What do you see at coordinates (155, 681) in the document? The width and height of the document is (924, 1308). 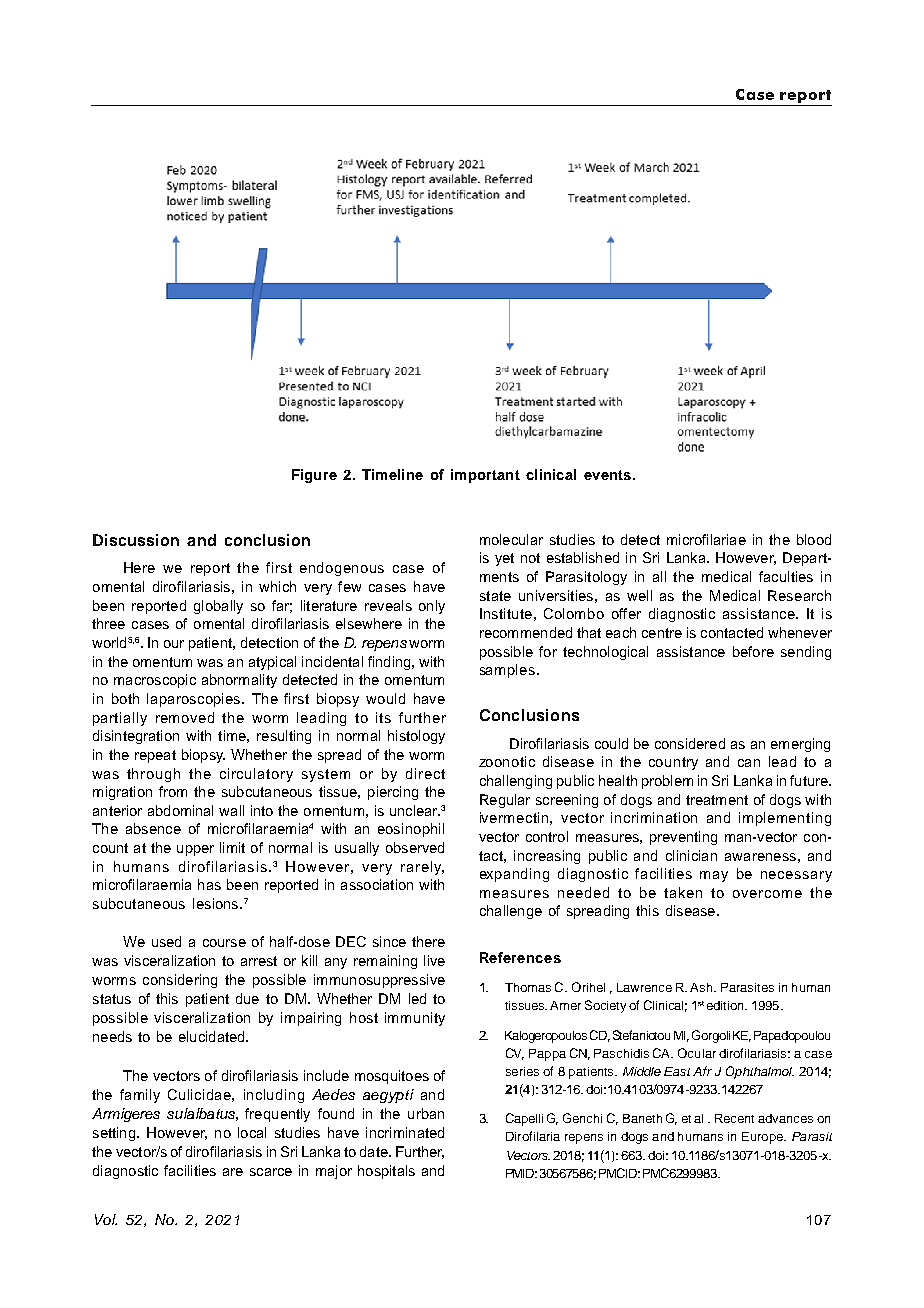 I see `macroscopic` at bounding box center [155, 681].
